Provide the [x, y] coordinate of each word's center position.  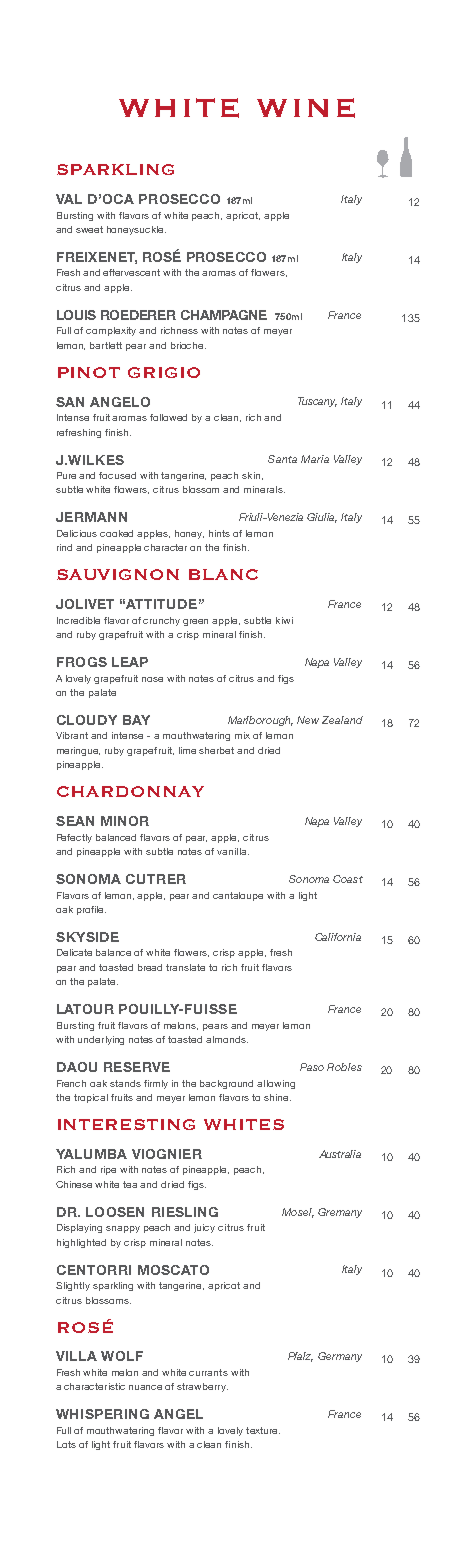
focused [117, 475]
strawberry [202, 1387]
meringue [78, 751]
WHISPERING [102, 1414]
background [226, 1084]
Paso [312, 1067]
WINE [306, 108]
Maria [315, 459]
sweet [89, 229]
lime [187, 750]
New [308, 720]
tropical [91, 1098]
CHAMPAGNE [224, 315]
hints [219, 533]
